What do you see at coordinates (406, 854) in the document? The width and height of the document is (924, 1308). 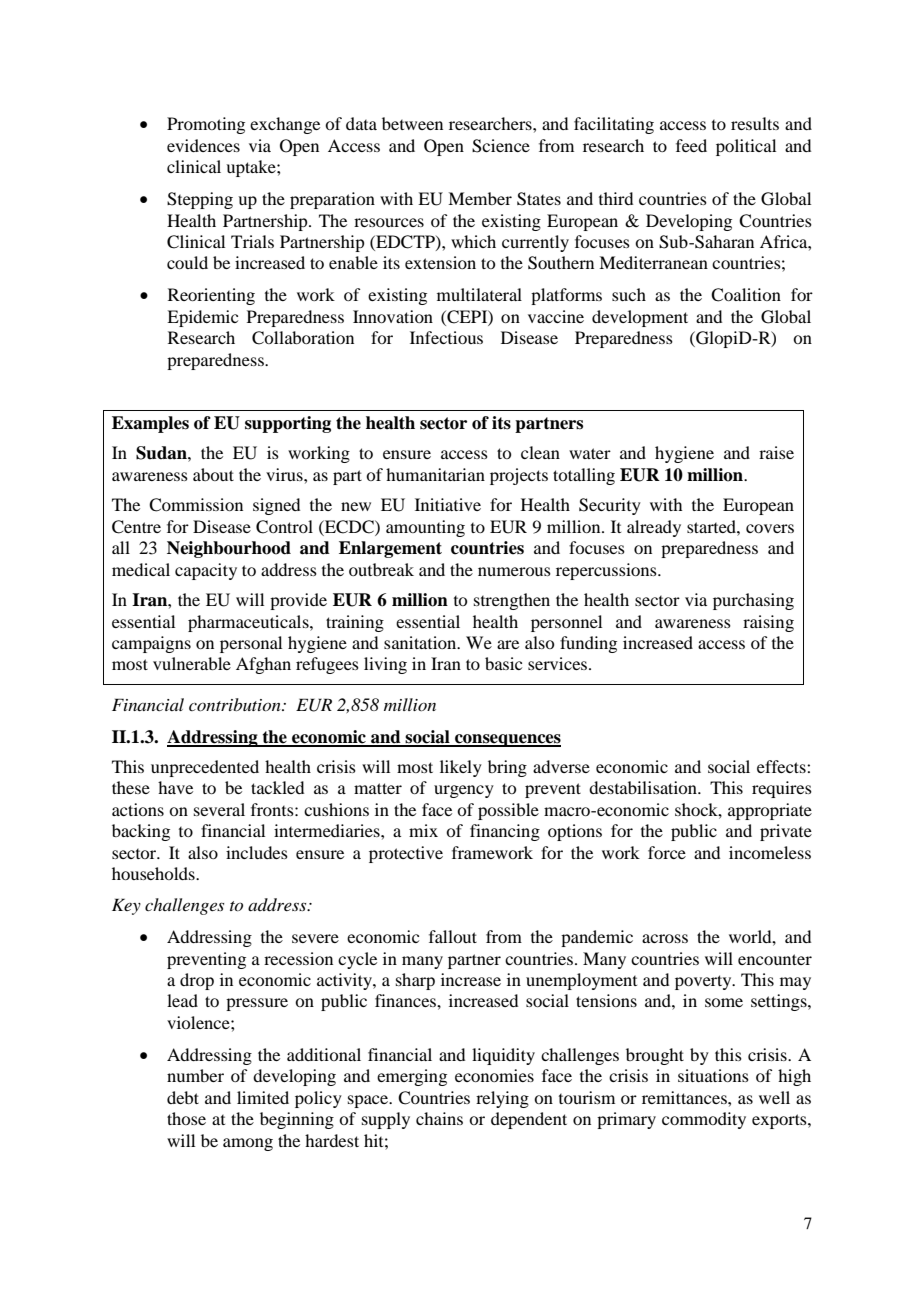 I see `protective` at bounding box center [406, 854].
